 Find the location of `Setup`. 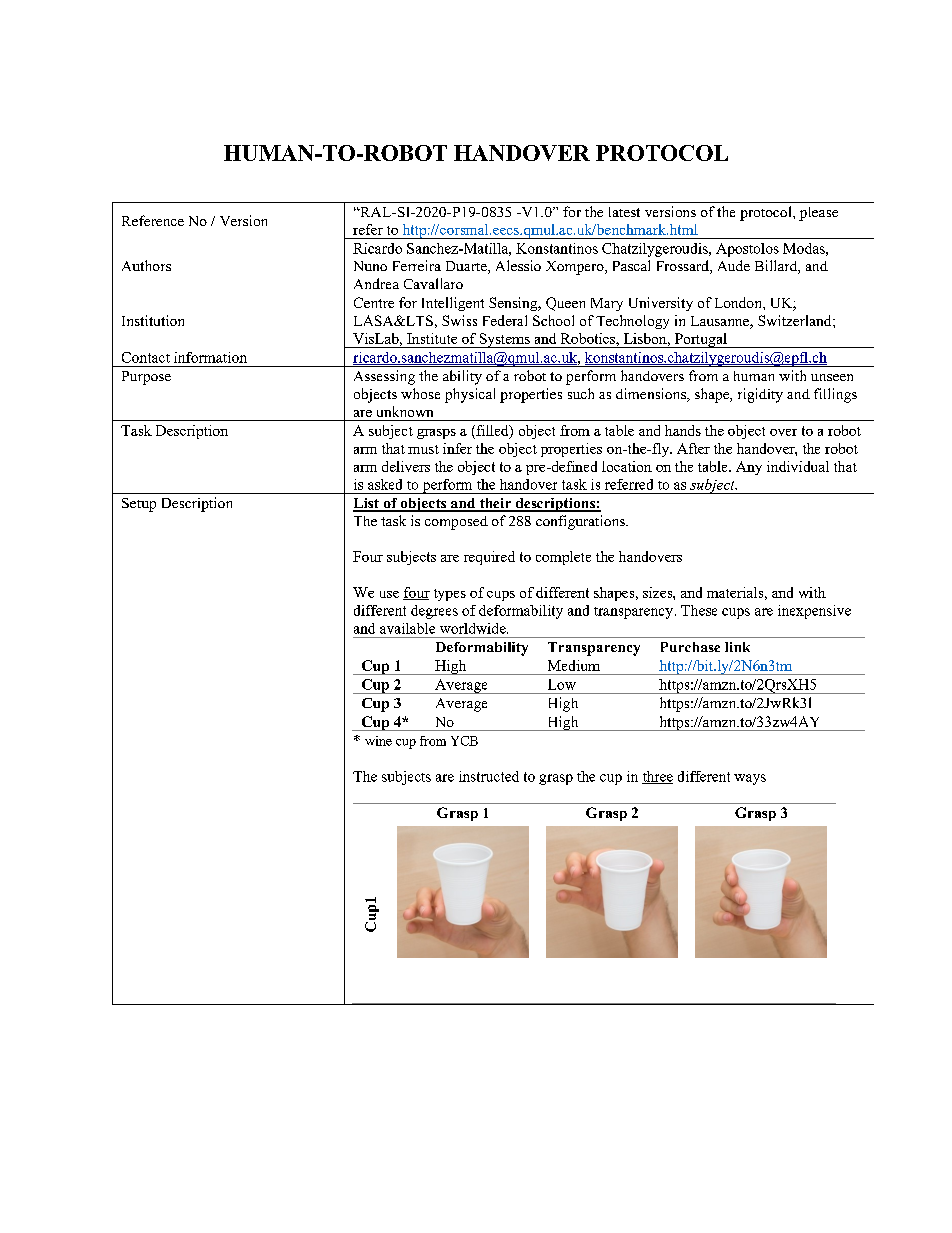

Setup is located at coordinates (139, 505).
